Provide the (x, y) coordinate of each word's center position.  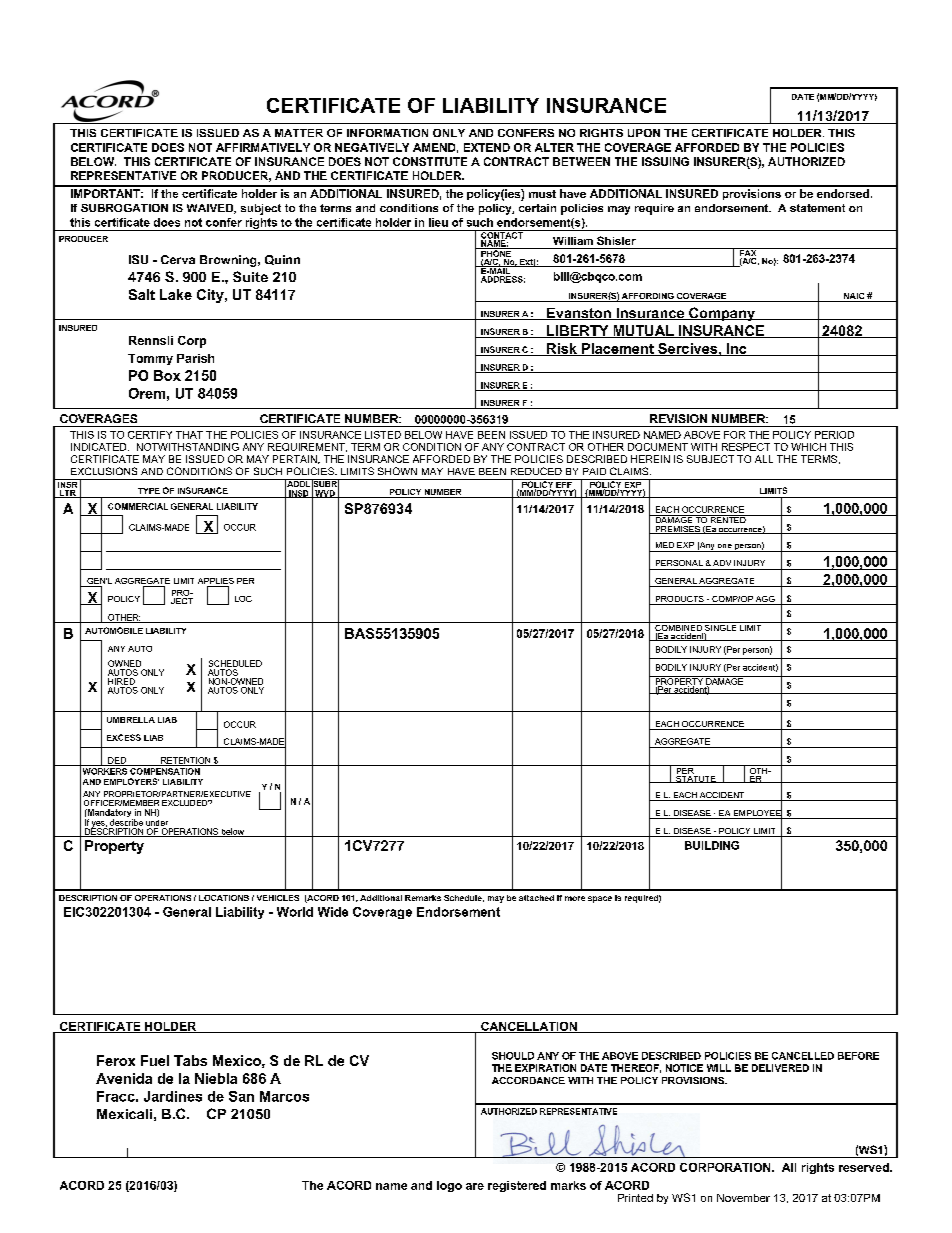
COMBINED (678, 628)
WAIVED (211, 209)
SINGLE (721, 628)
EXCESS (124, 737)
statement (817, 208)
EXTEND (487, 147)
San (241, 1096)
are (475, 1186)
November (743, 1198)
